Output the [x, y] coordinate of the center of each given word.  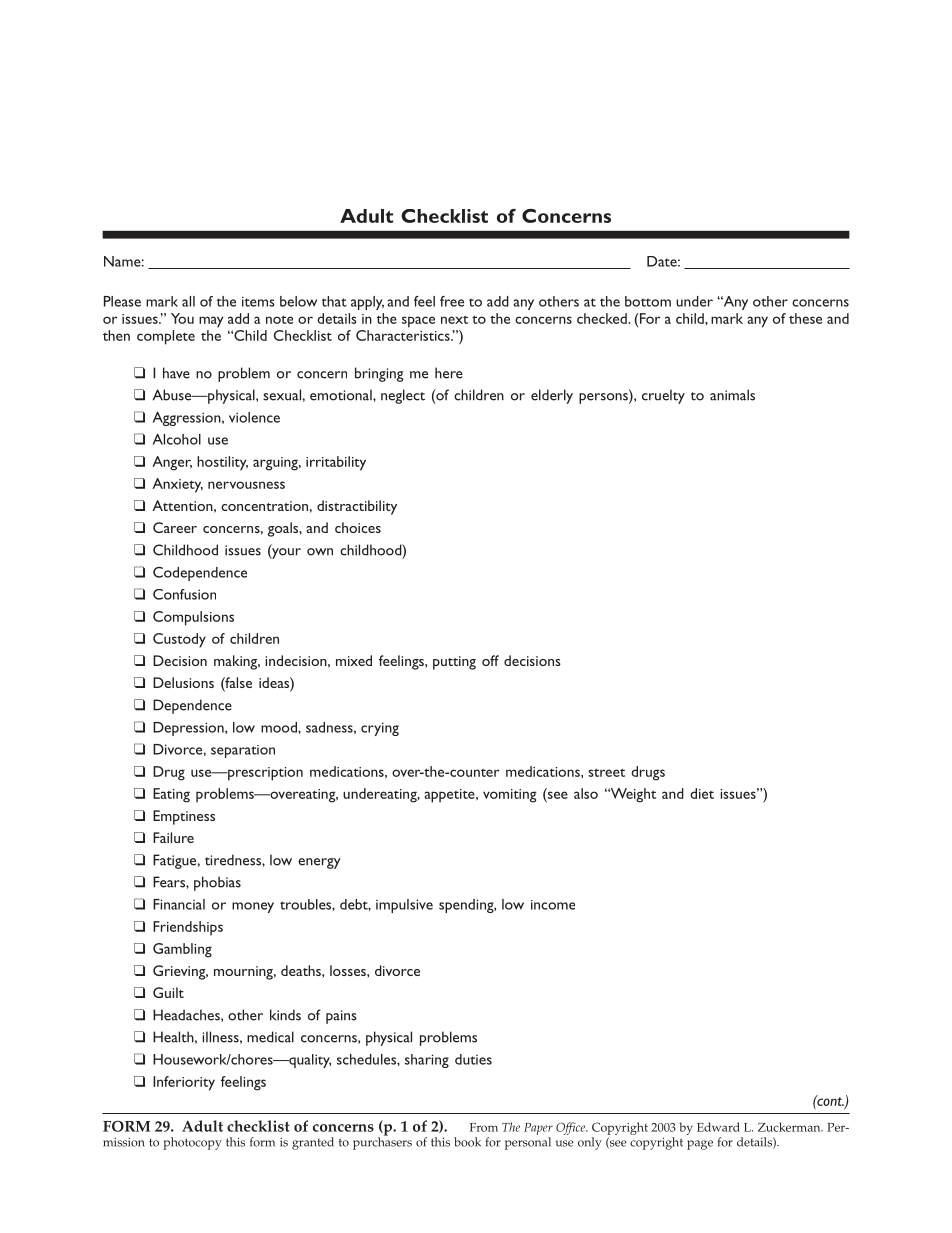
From [484, 1127]
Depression [189, 729]
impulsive [404, 906]
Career [175, 527]
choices [358, 527]
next [454, 319]
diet [702, 793]
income [553, 905]
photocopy [192, 1143]
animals [732, 395]
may [211, 322]
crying [380, 729]
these [805, 318]
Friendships [188, 928]
